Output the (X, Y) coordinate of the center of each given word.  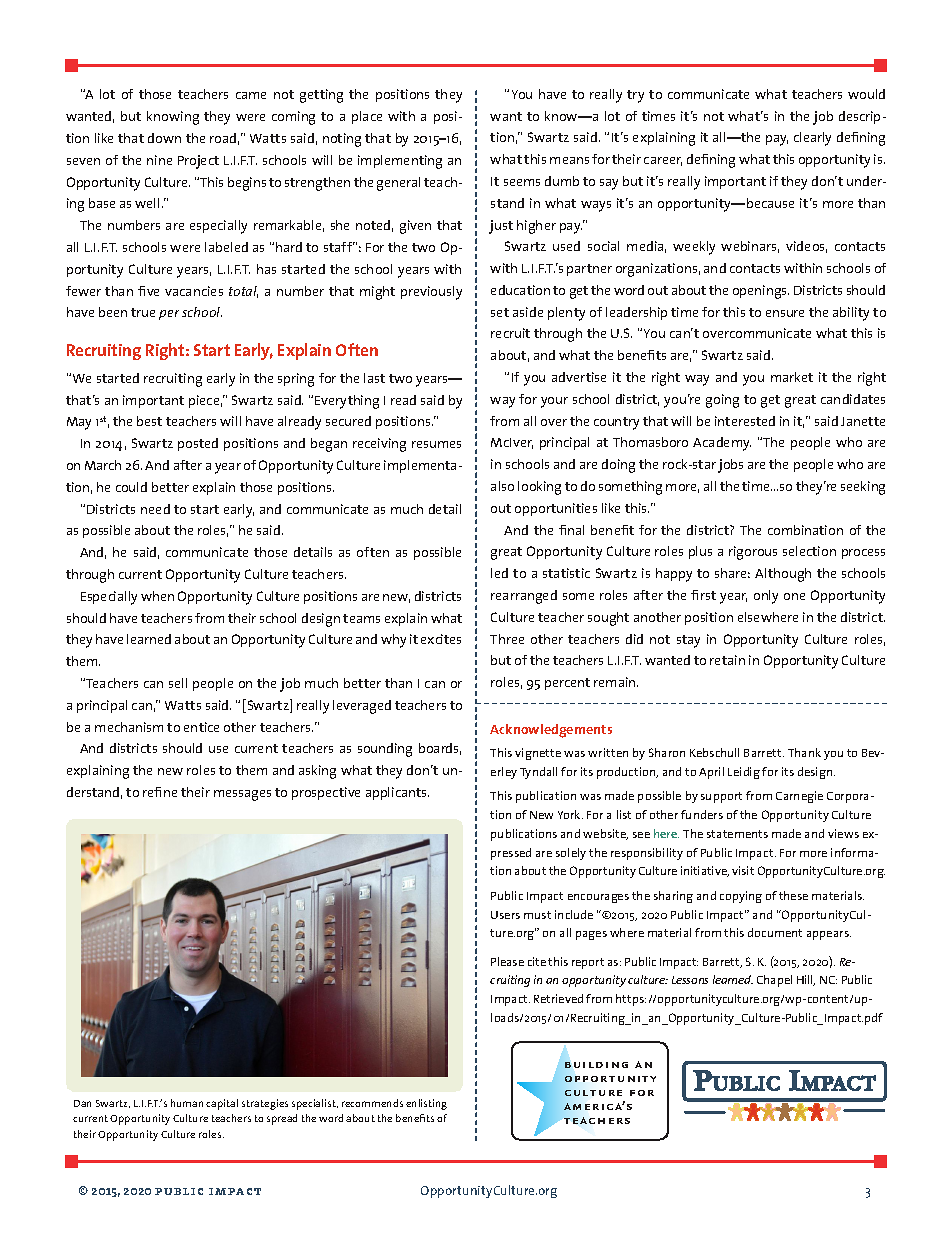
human (187, 1103)
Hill (806, 980)
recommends (372, 1103)
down (164, 138)
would (866, 94)
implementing (400, 162)
